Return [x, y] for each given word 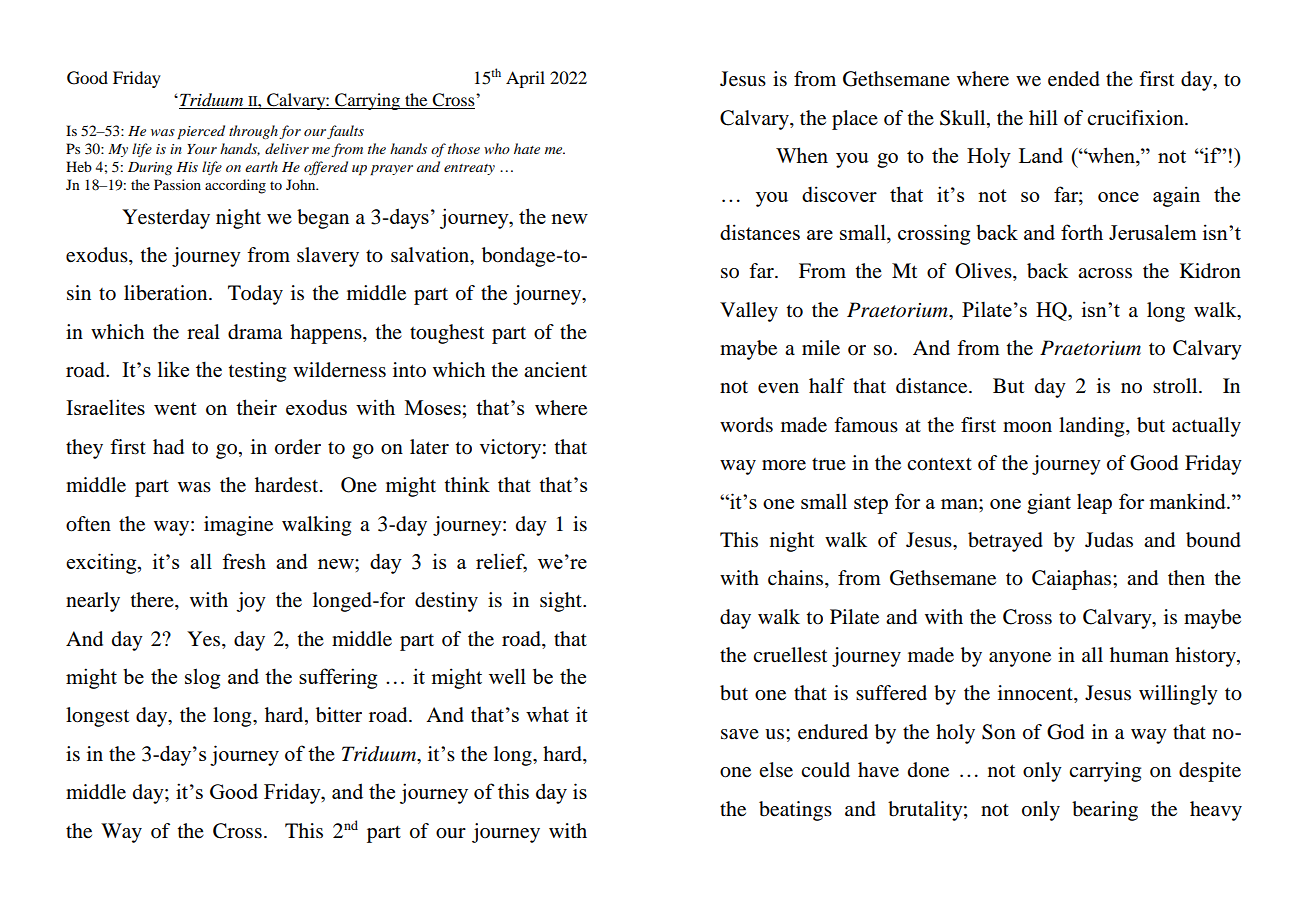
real [203, 332]
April [525, 79]
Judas [1109, 540]
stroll [1176, 386]
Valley [749, 312]
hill [1043, 117]
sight [562, 602]
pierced [201, 132]
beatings [795, 811]
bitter [339, 715]
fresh [244, 561]
